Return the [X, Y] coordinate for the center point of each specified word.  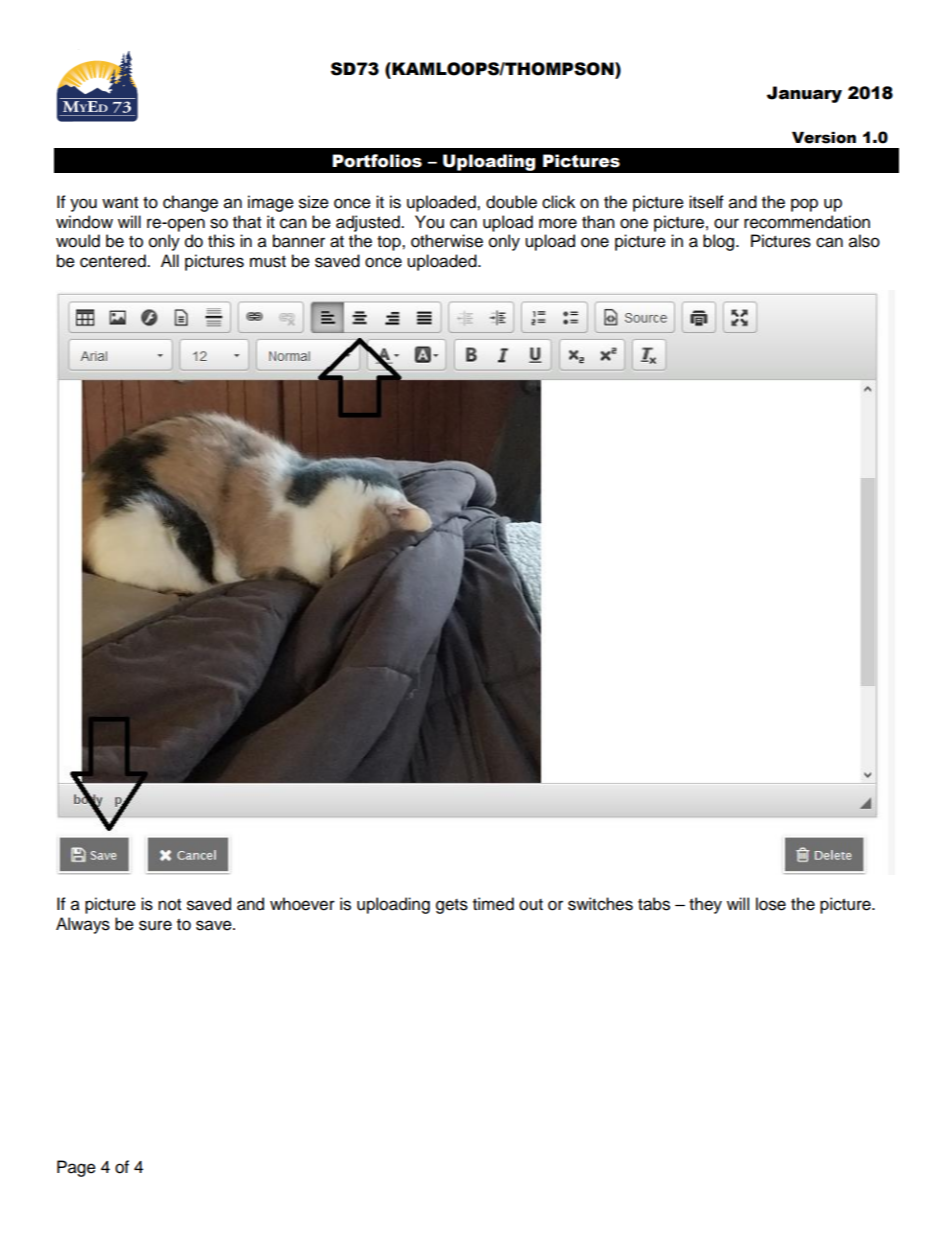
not [169, 905]
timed [493, 904]
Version [824, 138]
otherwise [447, 241]
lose [771, 904]
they [705, 905]
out [531, 905]
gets [452, 906]
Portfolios [377, 161]
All [170, 260]
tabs [654, 904]
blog [720, 242]
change [190, 203]
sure [155, 925]
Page [76, 1168]
